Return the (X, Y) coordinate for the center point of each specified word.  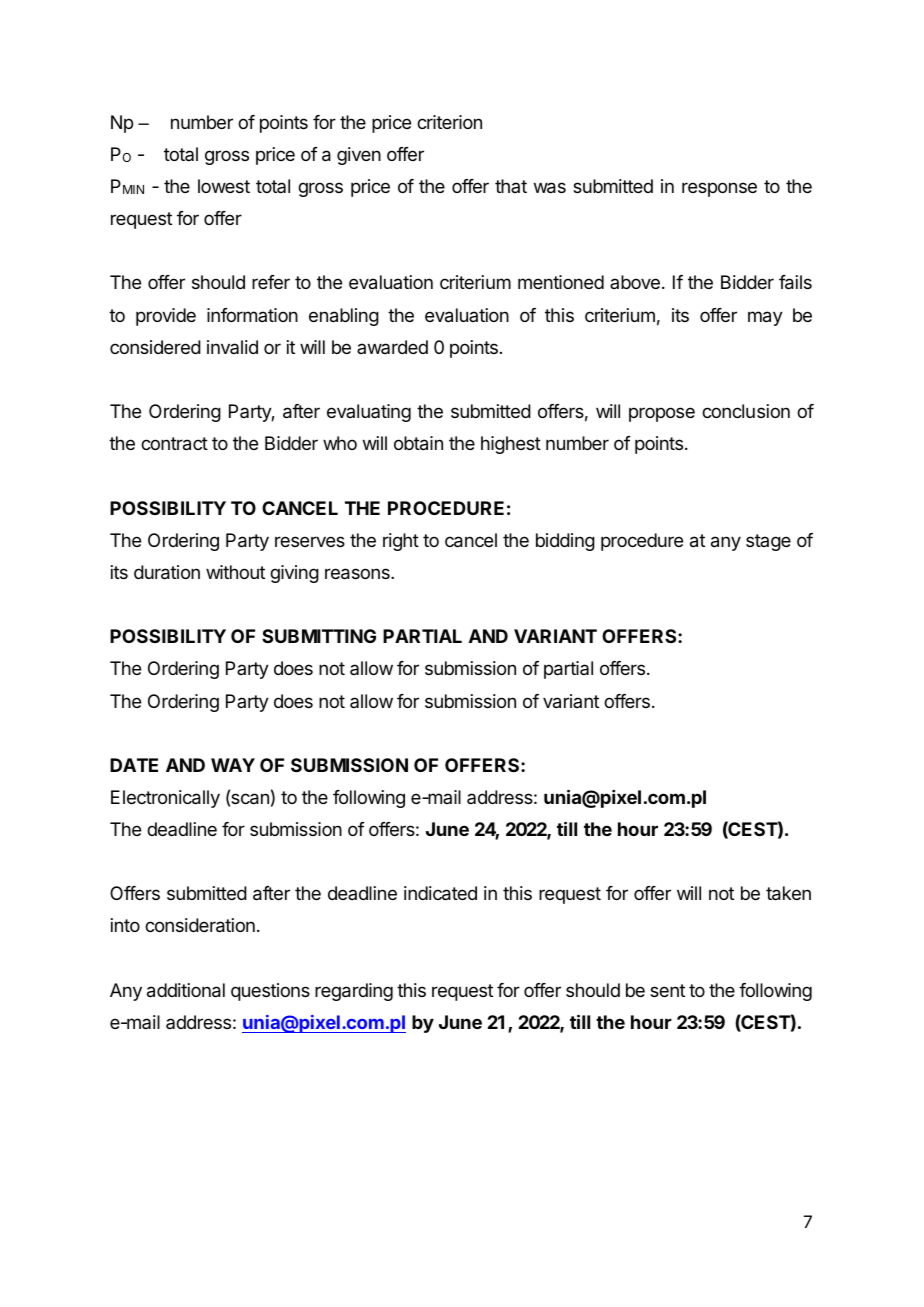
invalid (232, 347)
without (235, 572)
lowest (224, 186)
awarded (392, 347)
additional (186, 990)
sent (667, 990)
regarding (354, 992)
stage (768, 542)
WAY (233, 765)
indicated (440, 893)
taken (788, 893)
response (719, 189)
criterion (449, 122)
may (765, 318)
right (401, 542)
